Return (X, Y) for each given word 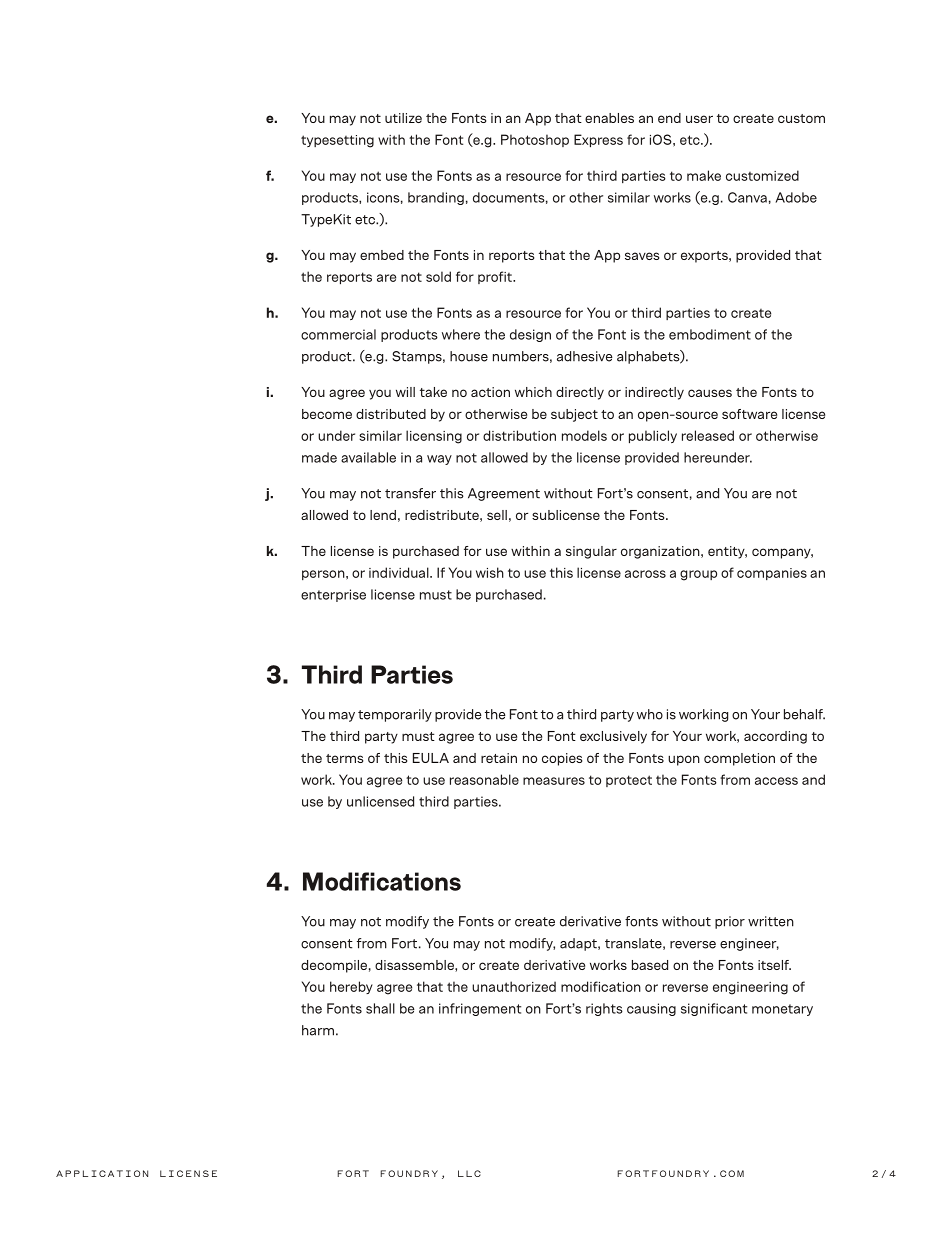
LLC (469, 1173)
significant (714, 1009)
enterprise (333, 595)
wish (490, 572)
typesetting (337, 141)
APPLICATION (102, 1173)
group (698, 575)
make (704, 175)
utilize (403, 118)
